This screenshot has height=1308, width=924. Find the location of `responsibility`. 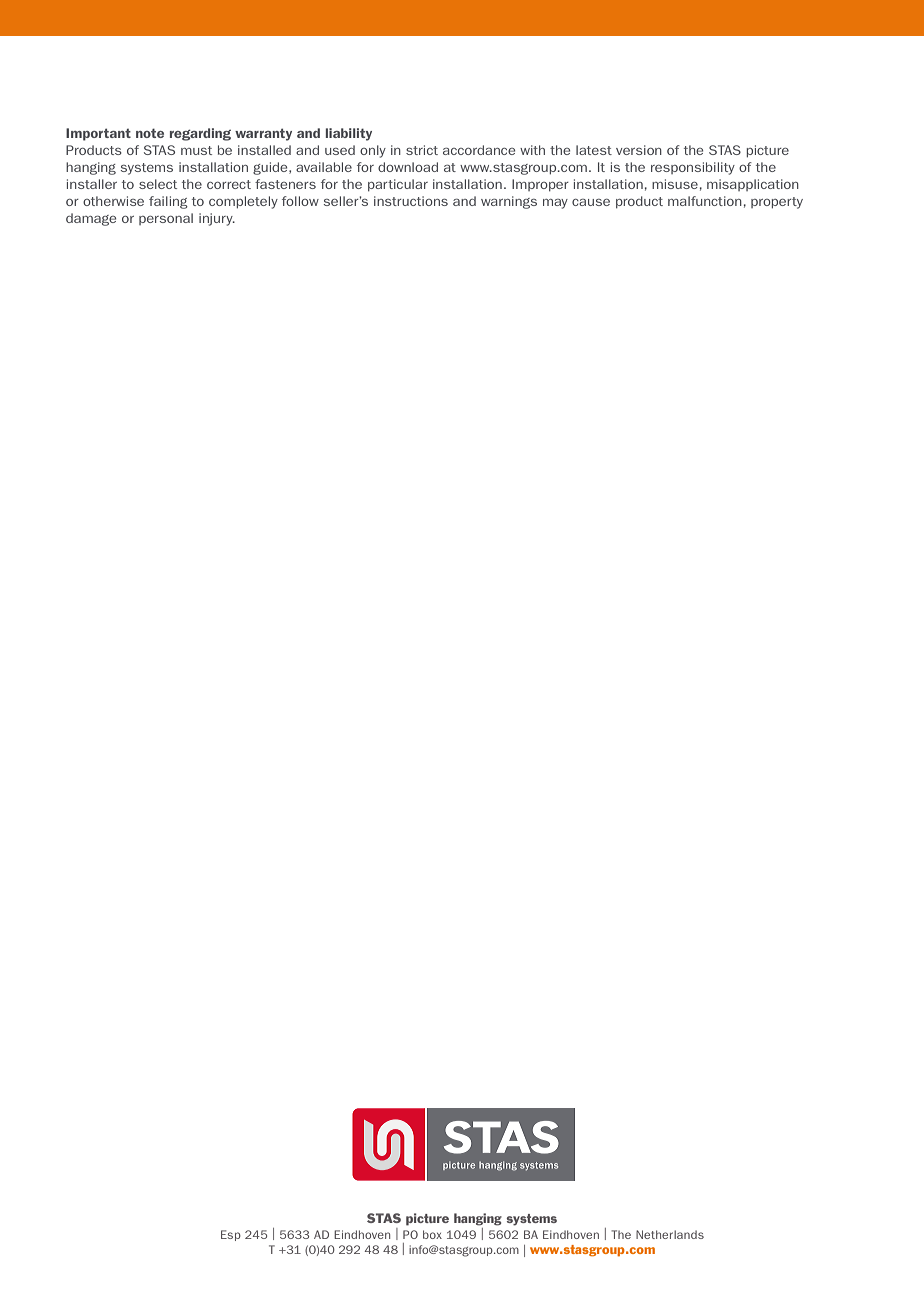

responsibility is located at coordinates (693, 168).
